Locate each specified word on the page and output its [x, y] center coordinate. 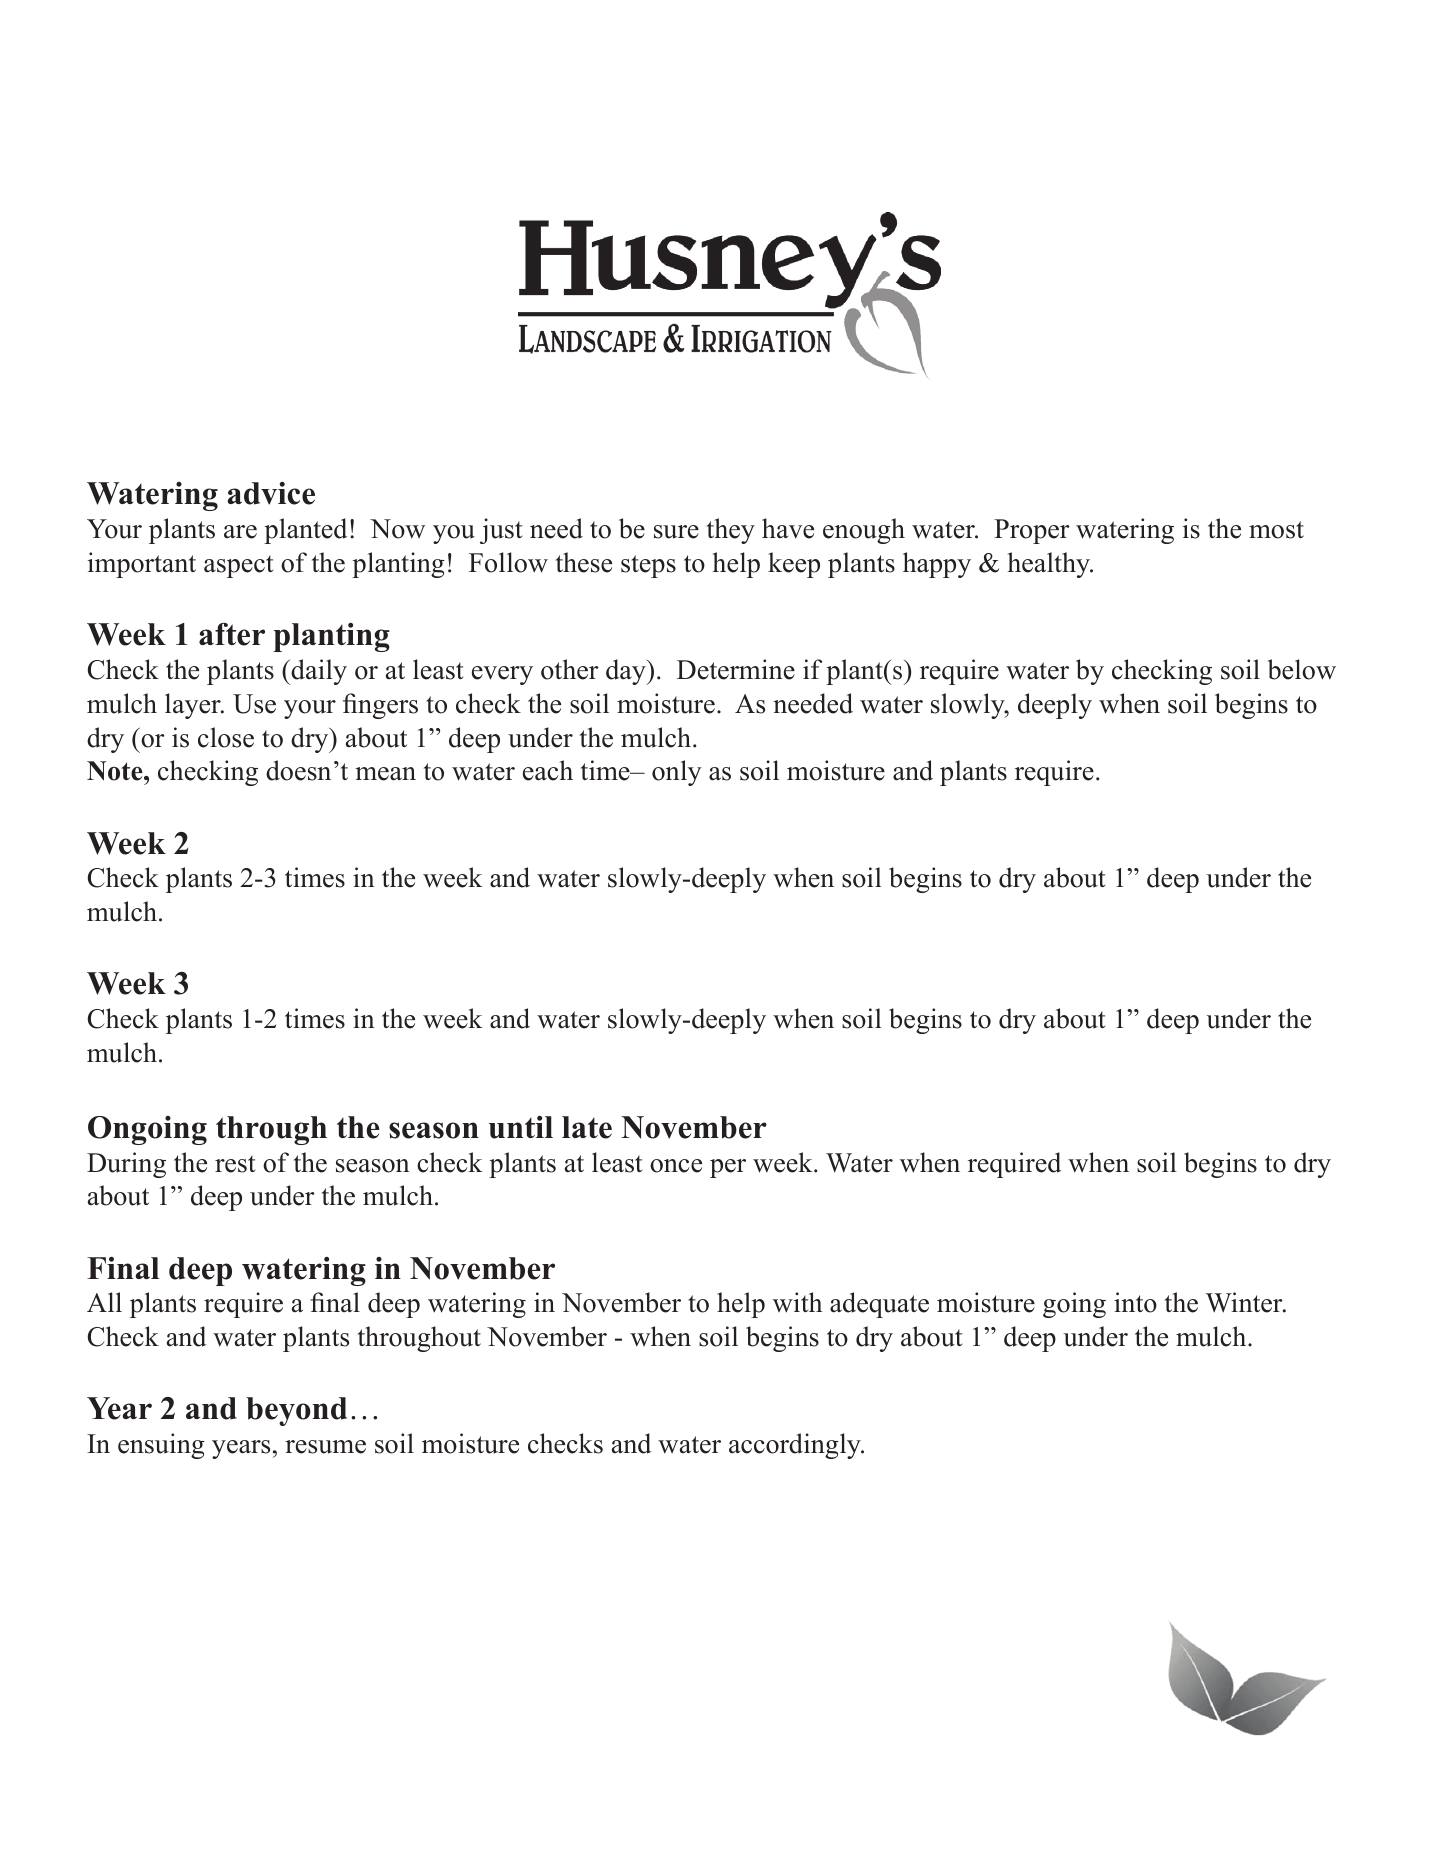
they [731, 531]
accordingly [796, 1446]
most [1276, 530]
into [1135, 1302]
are [240, 532]
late [587, 1127]
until [521, 1127]
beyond [296, 1411]
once [676, 1166]
